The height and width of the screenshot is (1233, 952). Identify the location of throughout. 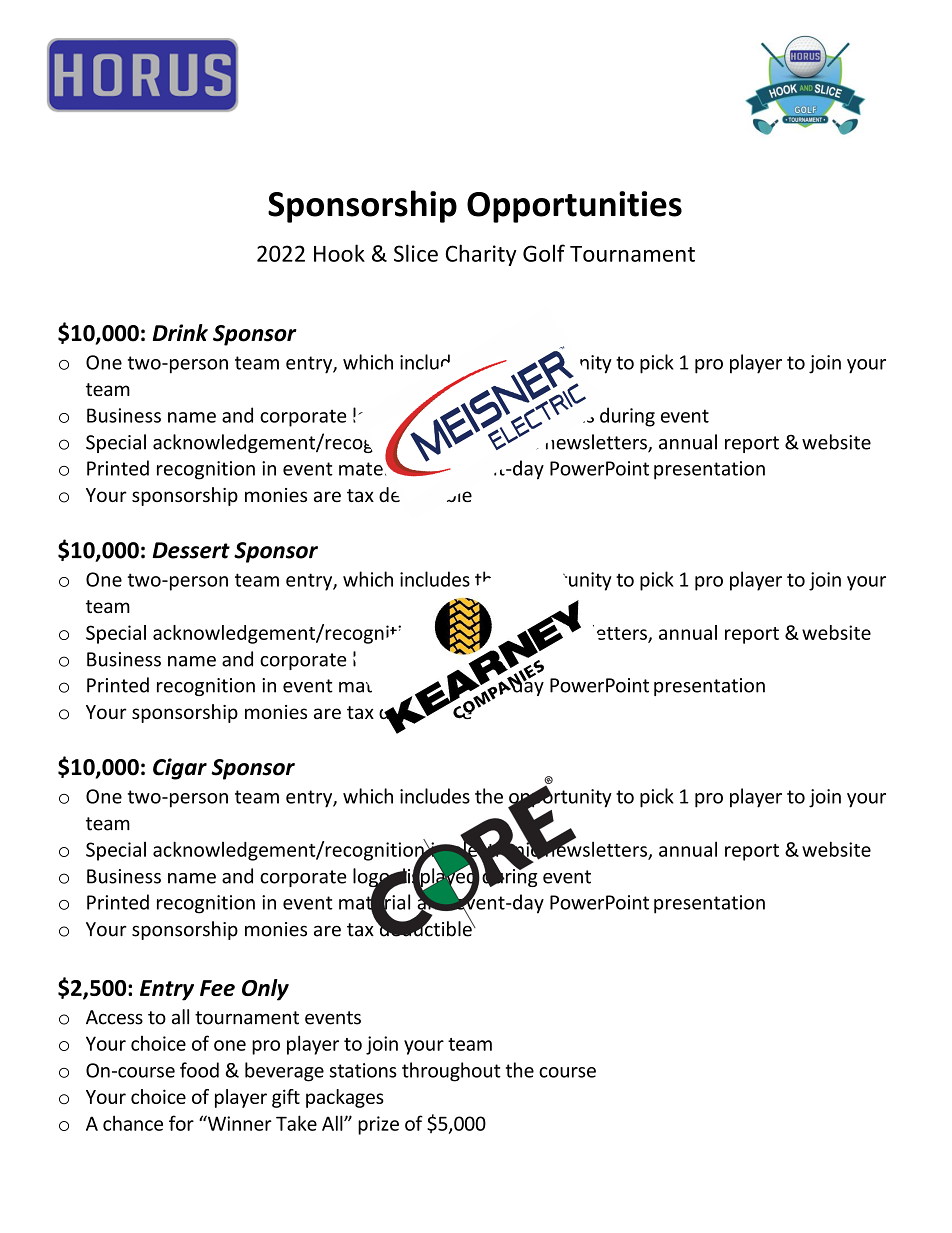
(451, 1072).
